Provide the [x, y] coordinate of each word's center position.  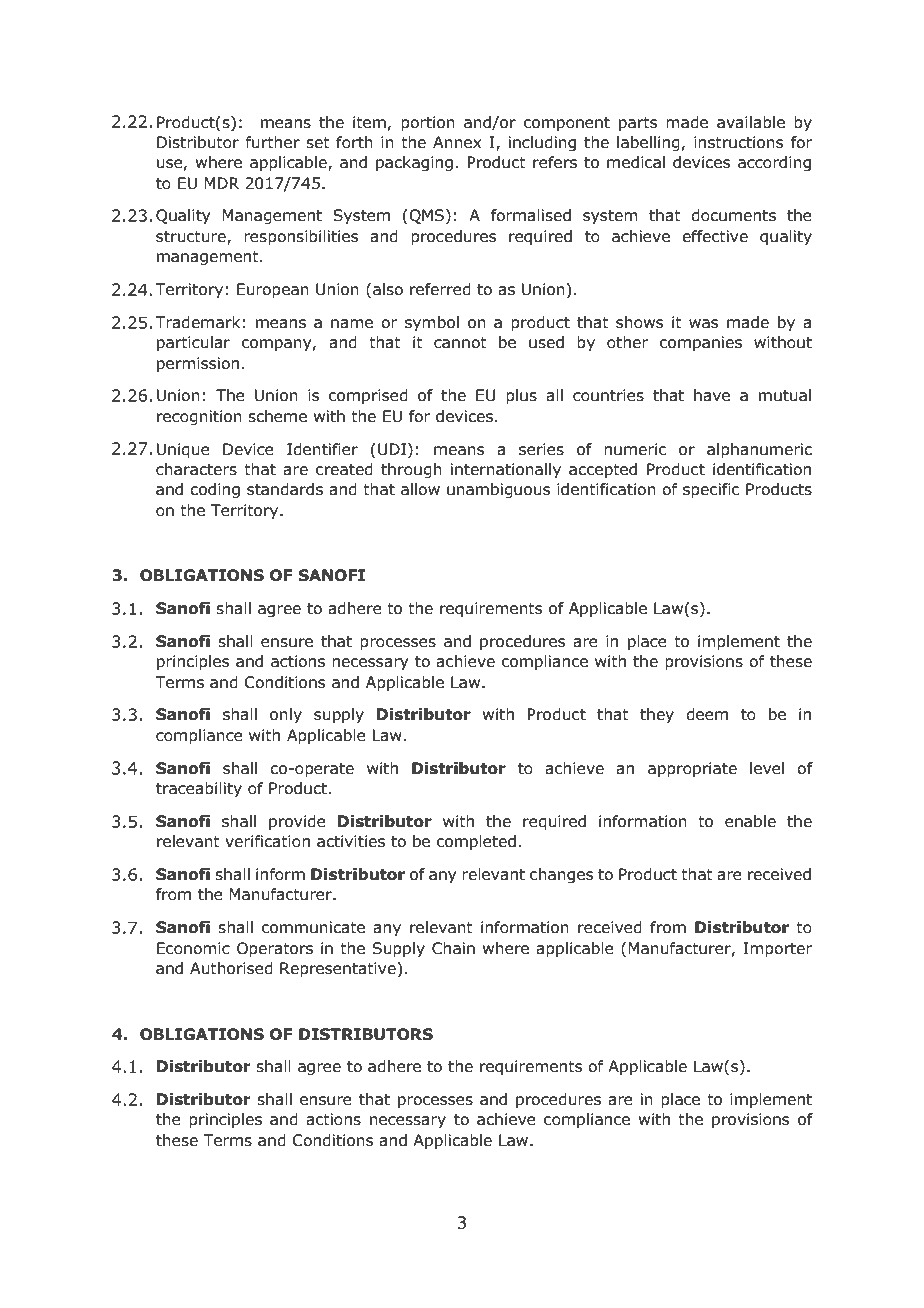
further [273, 142]
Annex [457, 142]
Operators [275, 949]
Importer [777, 949]
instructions [739, 142]
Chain [453, 948]
